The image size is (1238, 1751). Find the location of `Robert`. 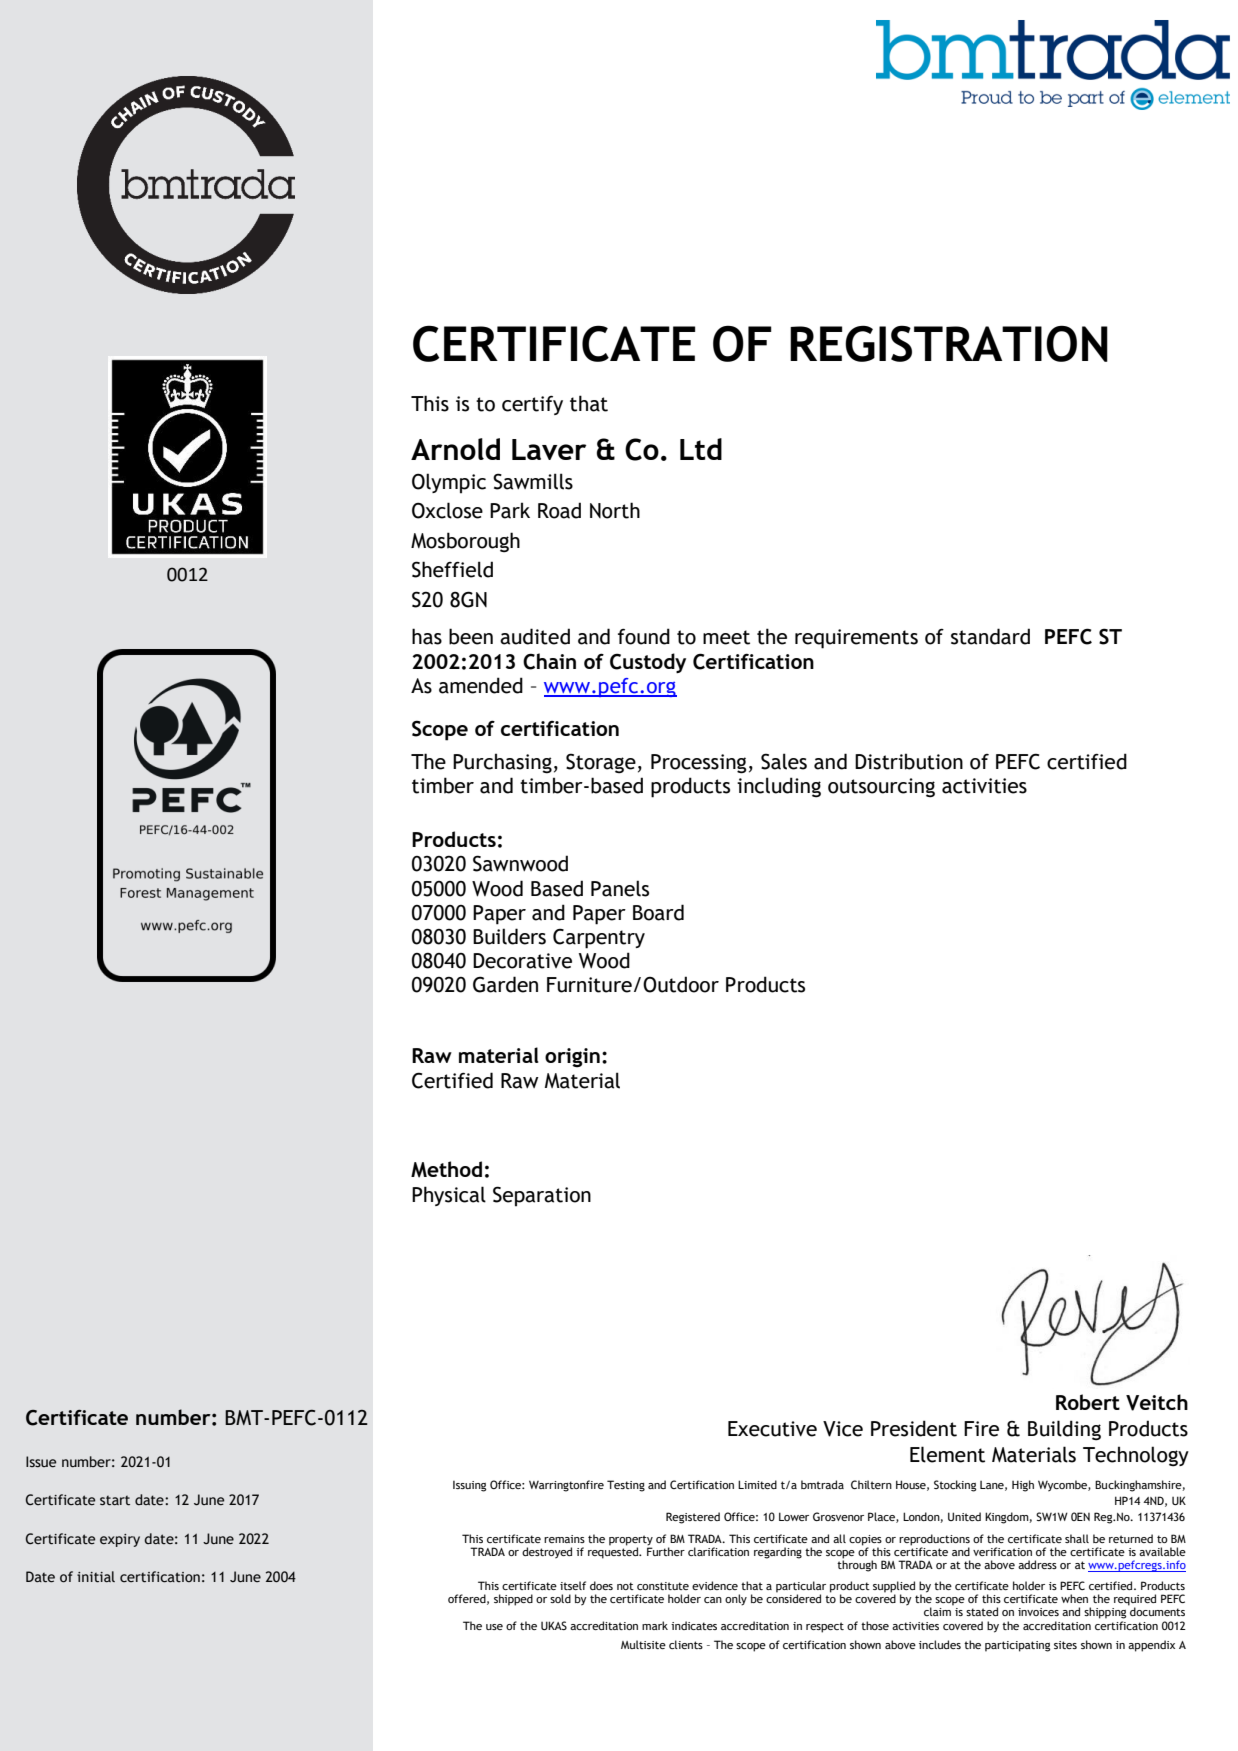

Robert is located at coordinates (1088, 1402).
